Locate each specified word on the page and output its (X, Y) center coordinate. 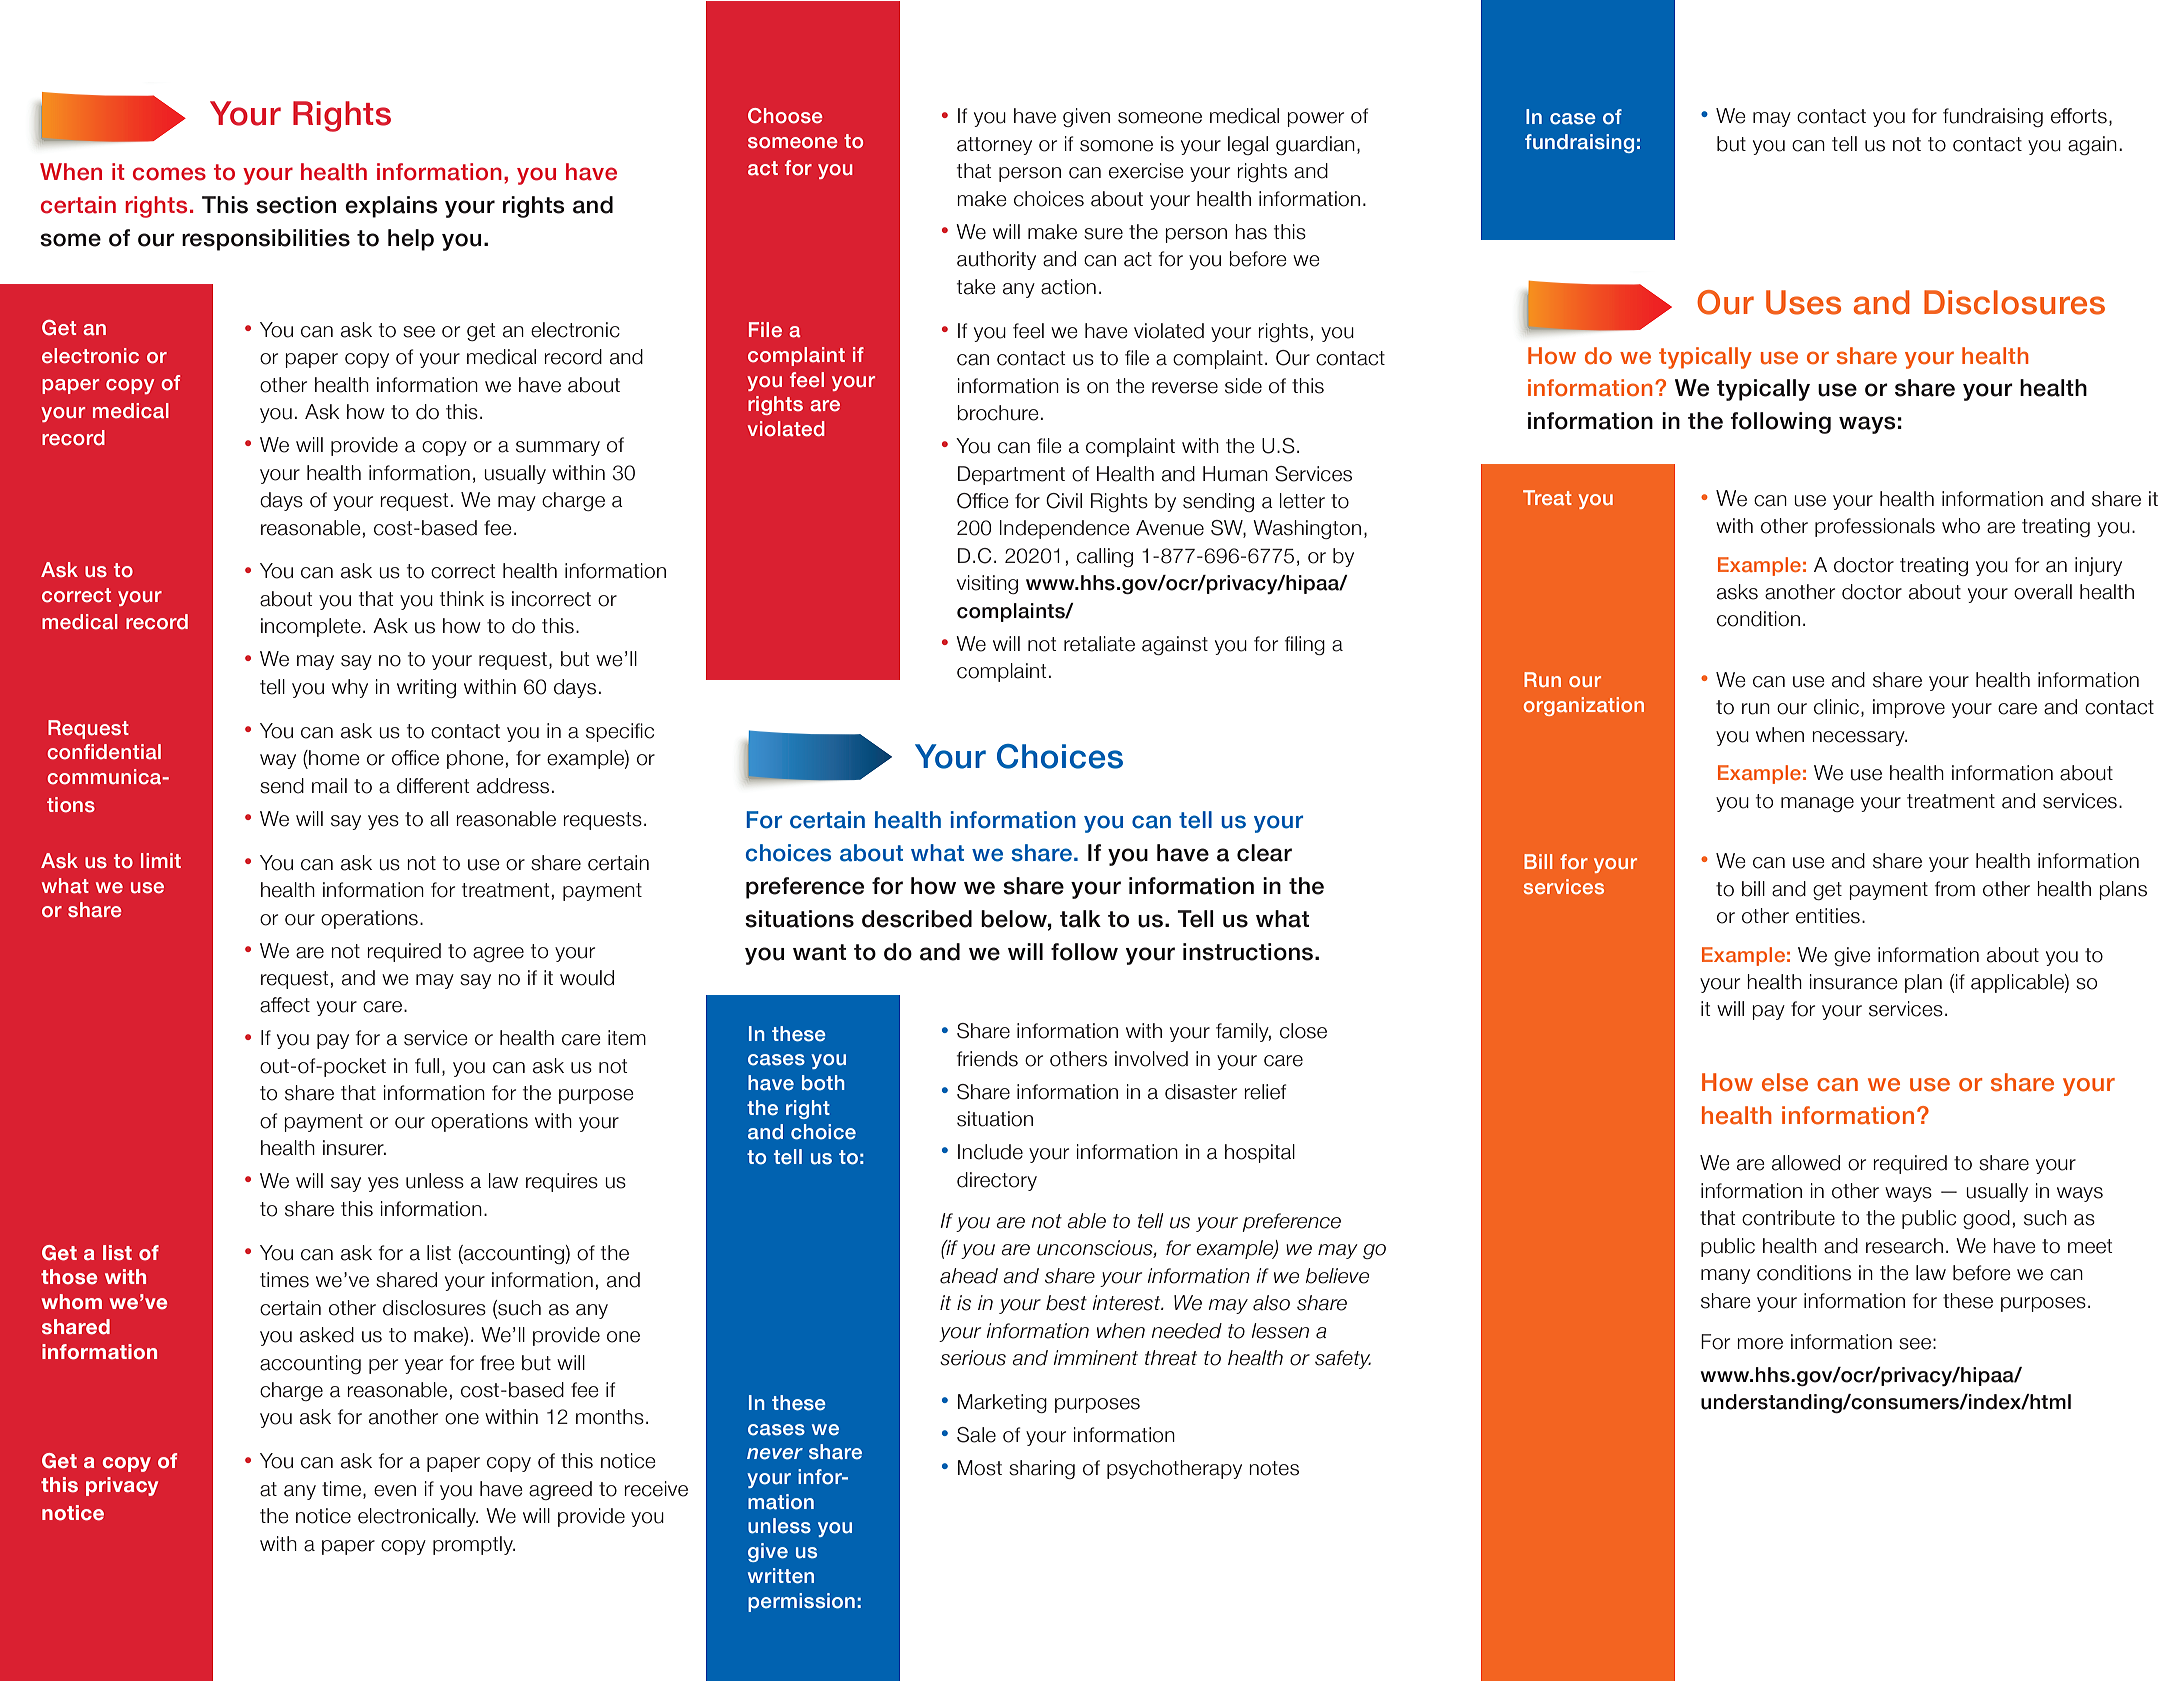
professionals (1875, 527)
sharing (1042, 1469)
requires (562, 1182)
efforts (2079, 116)
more (1760, 1344)
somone (1116, 146)
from (1955, 889)
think (462, 598)
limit (161, 860)
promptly (474, 1545)
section (296, 205)
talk (1080, 919)
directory (997, 1181)
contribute (1788, 1218)
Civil (1064, 501)
